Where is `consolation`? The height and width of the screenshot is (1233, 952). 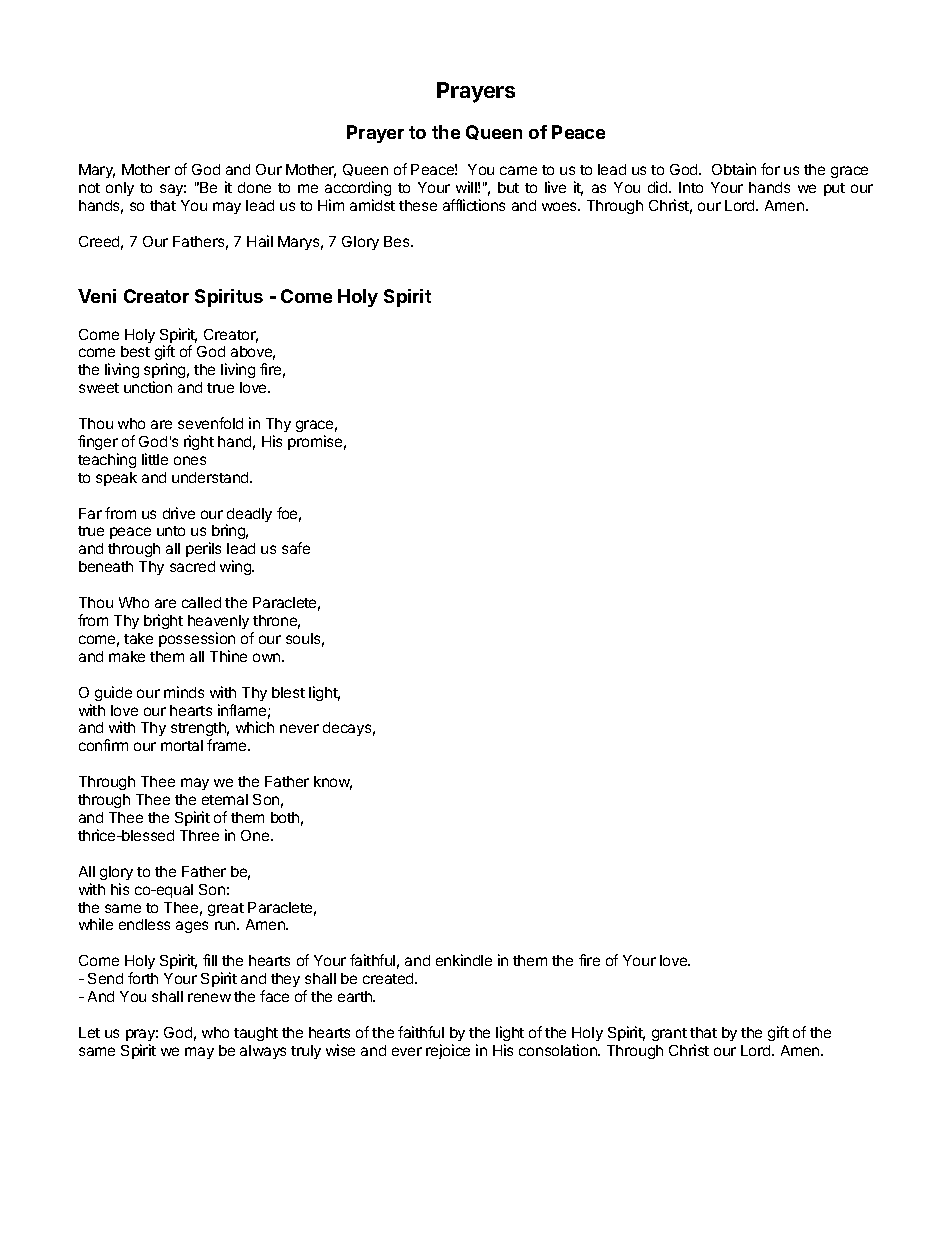
consolation is located at coordinates (559, 1050).
